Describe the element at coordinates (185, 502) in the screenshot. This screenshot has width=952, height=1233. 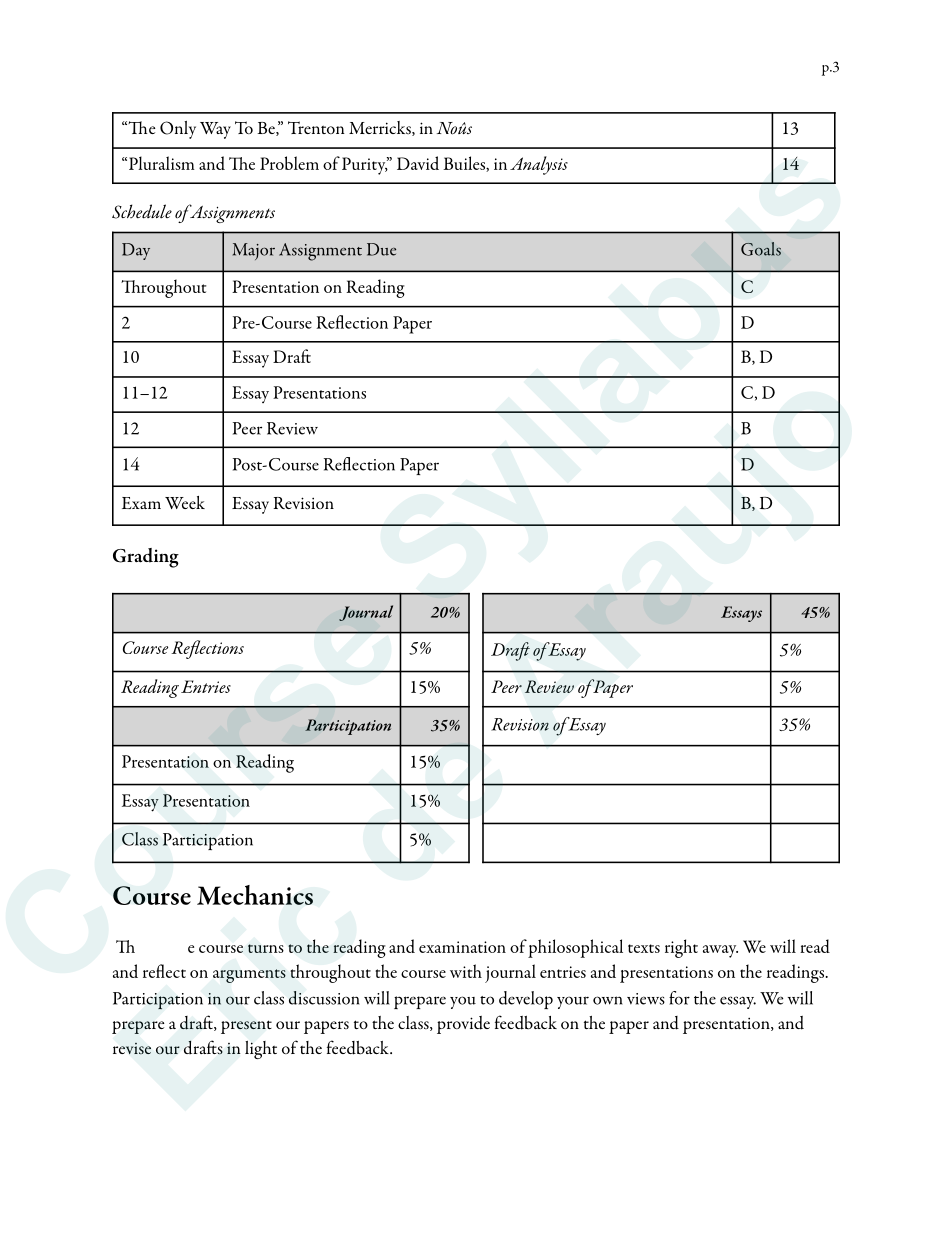
I see `Week` at that location.
